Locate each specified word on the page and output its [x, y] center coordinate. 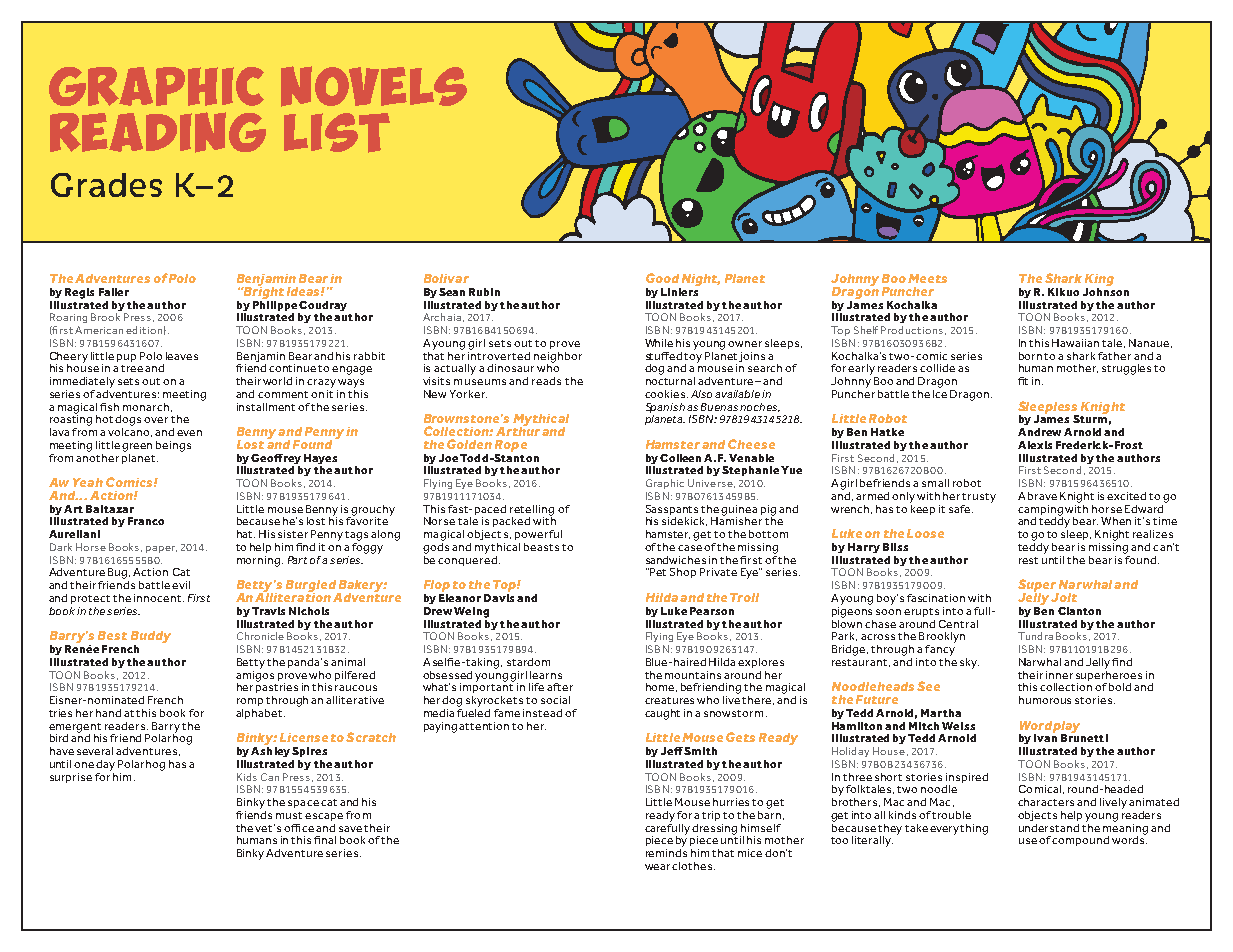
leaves [182, 356]
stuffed [664, 356]
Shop [683, 573]
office [299, 828]
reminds [666, 853]
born [1032, 356]
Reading [158, 132]
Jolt [1064, 597]
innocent [159, 598]
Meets [927, 278]
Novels [374, 86]
